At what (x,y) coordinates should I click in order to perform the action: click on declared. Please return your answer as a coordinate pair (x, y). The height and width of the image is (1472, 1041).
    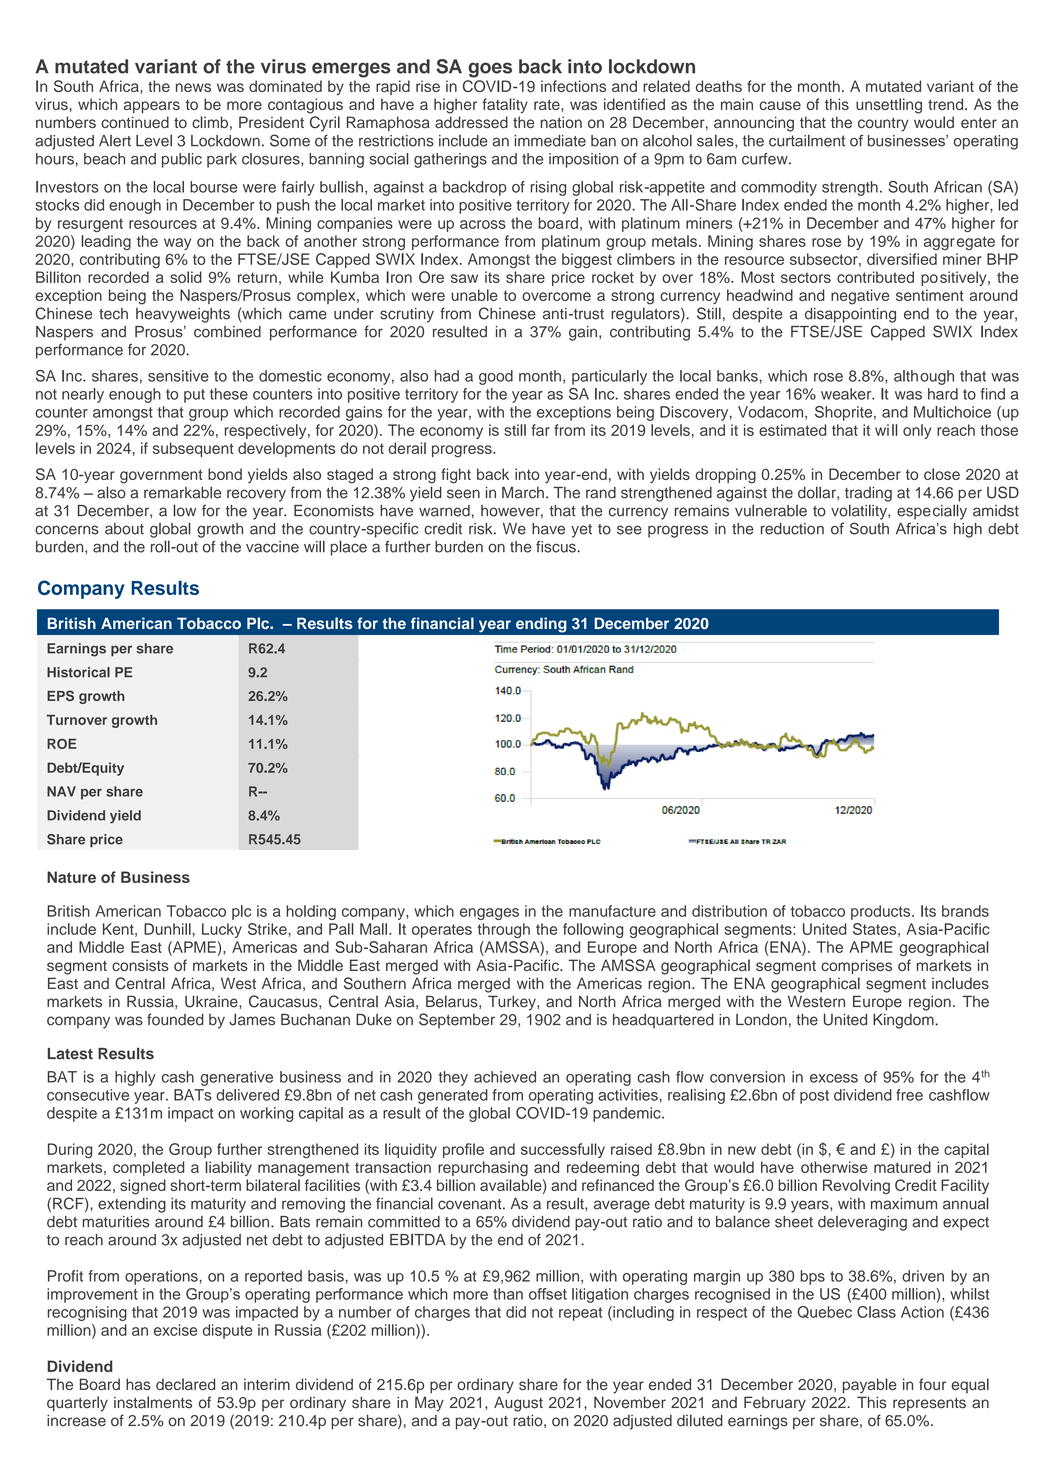
    Looking at the image, I should click on (185, 1384).
